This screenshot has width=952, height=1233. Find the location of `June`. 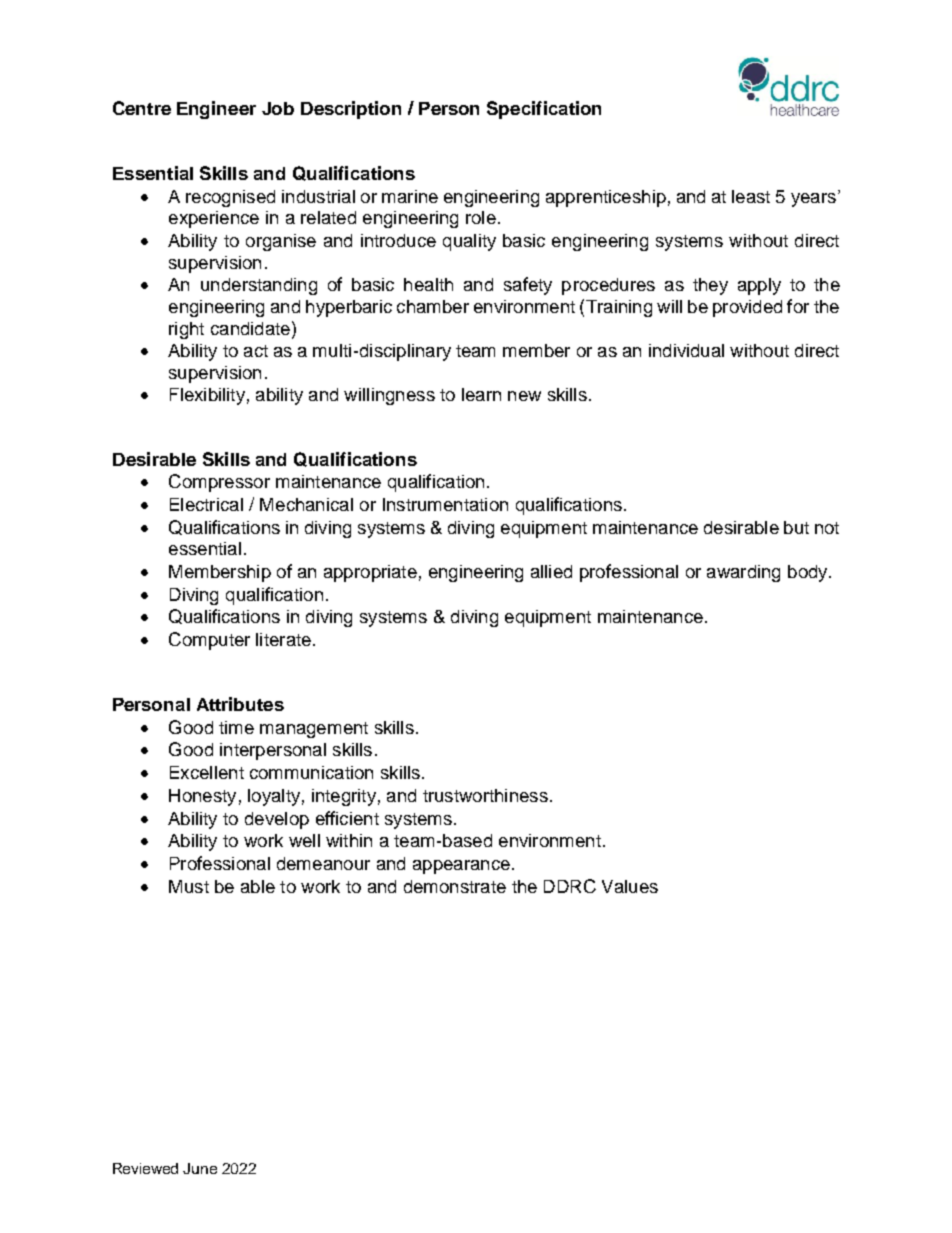

June is located at coordinates (200, 1168).
